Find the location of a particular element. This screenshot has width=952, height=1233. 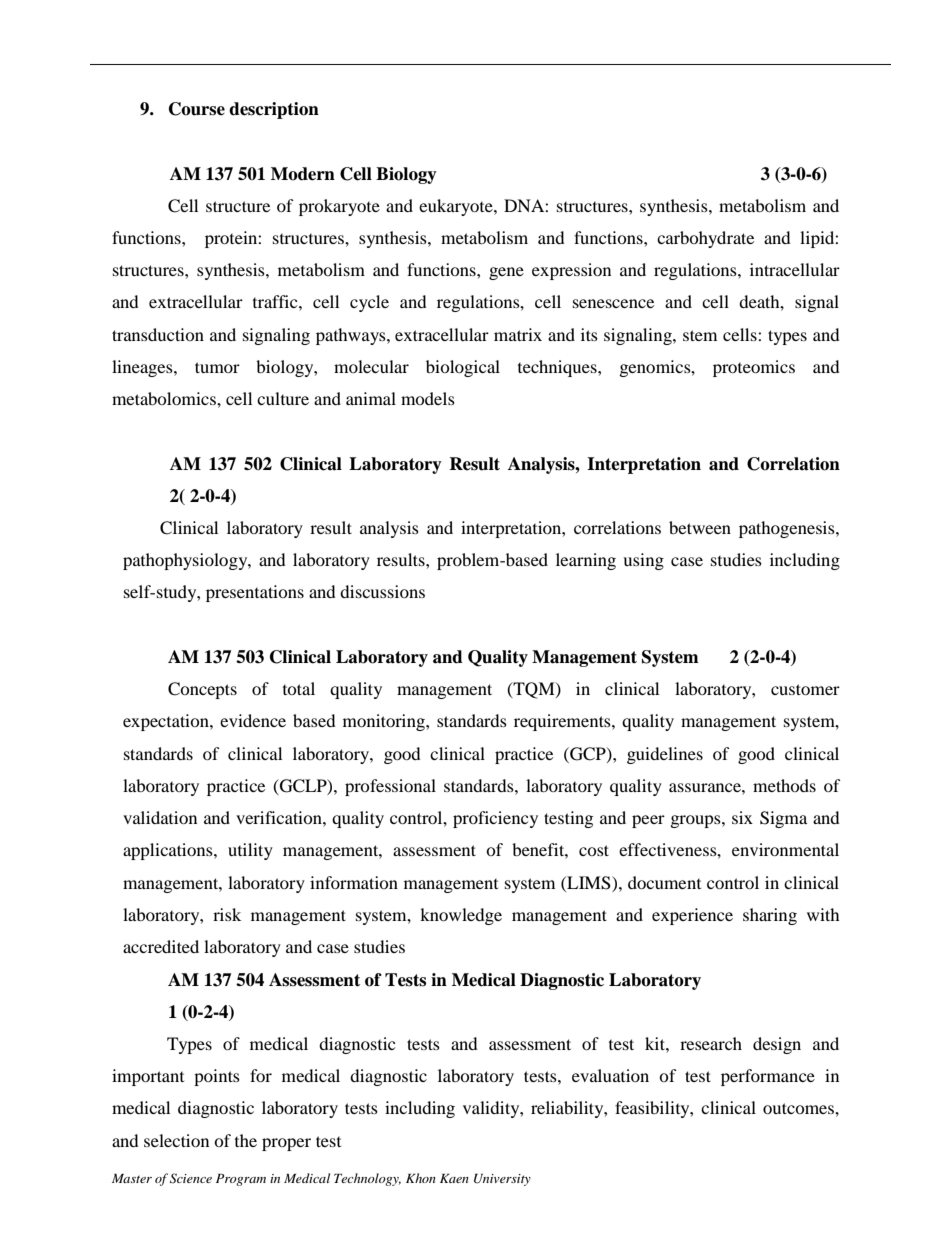

selection is located at coordinates (176, 1140).
